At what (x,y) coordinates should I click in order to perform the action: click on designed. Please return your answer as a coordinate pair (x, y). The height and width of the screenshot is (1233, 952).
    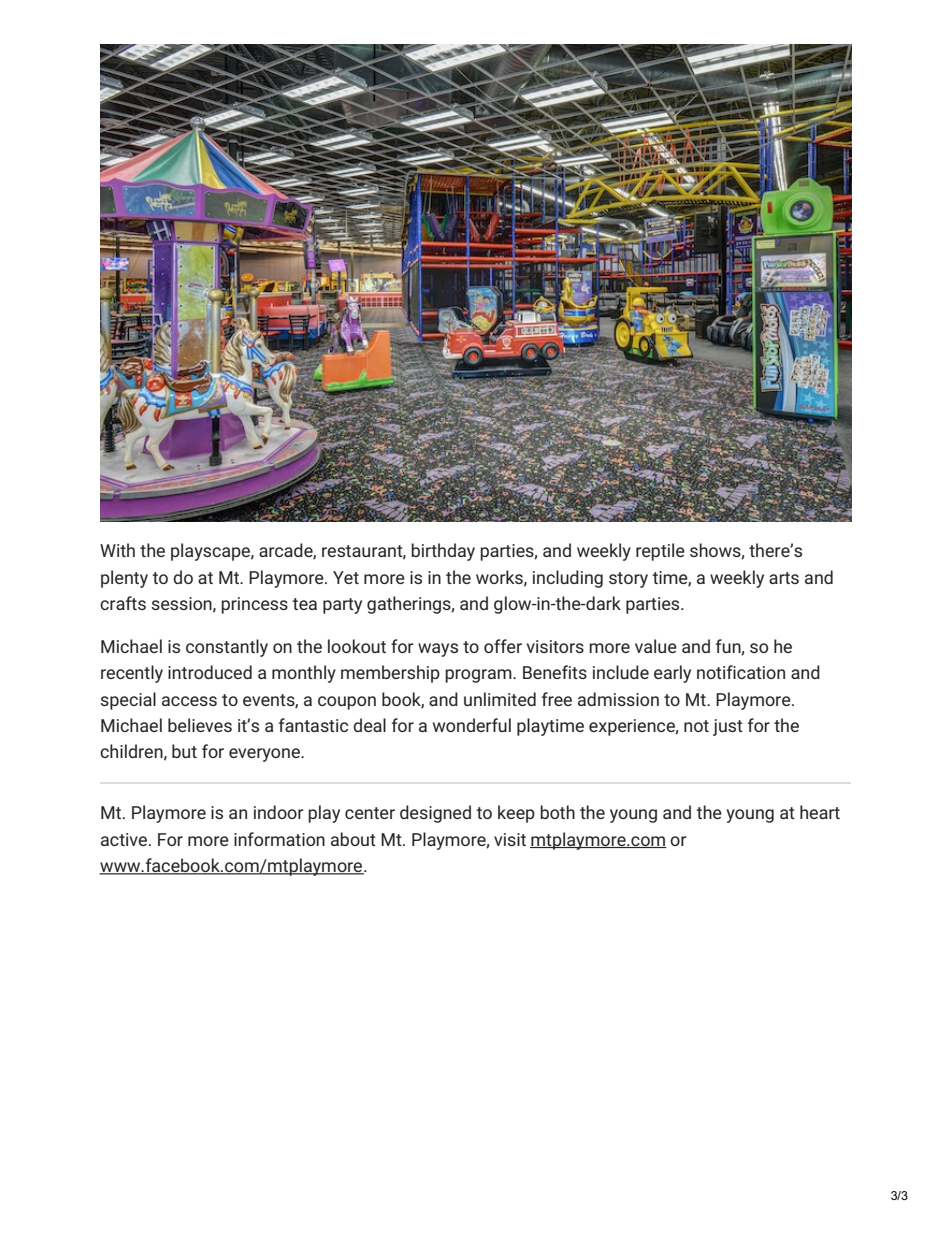
    Looking at the image, I should click on (435, 814).
